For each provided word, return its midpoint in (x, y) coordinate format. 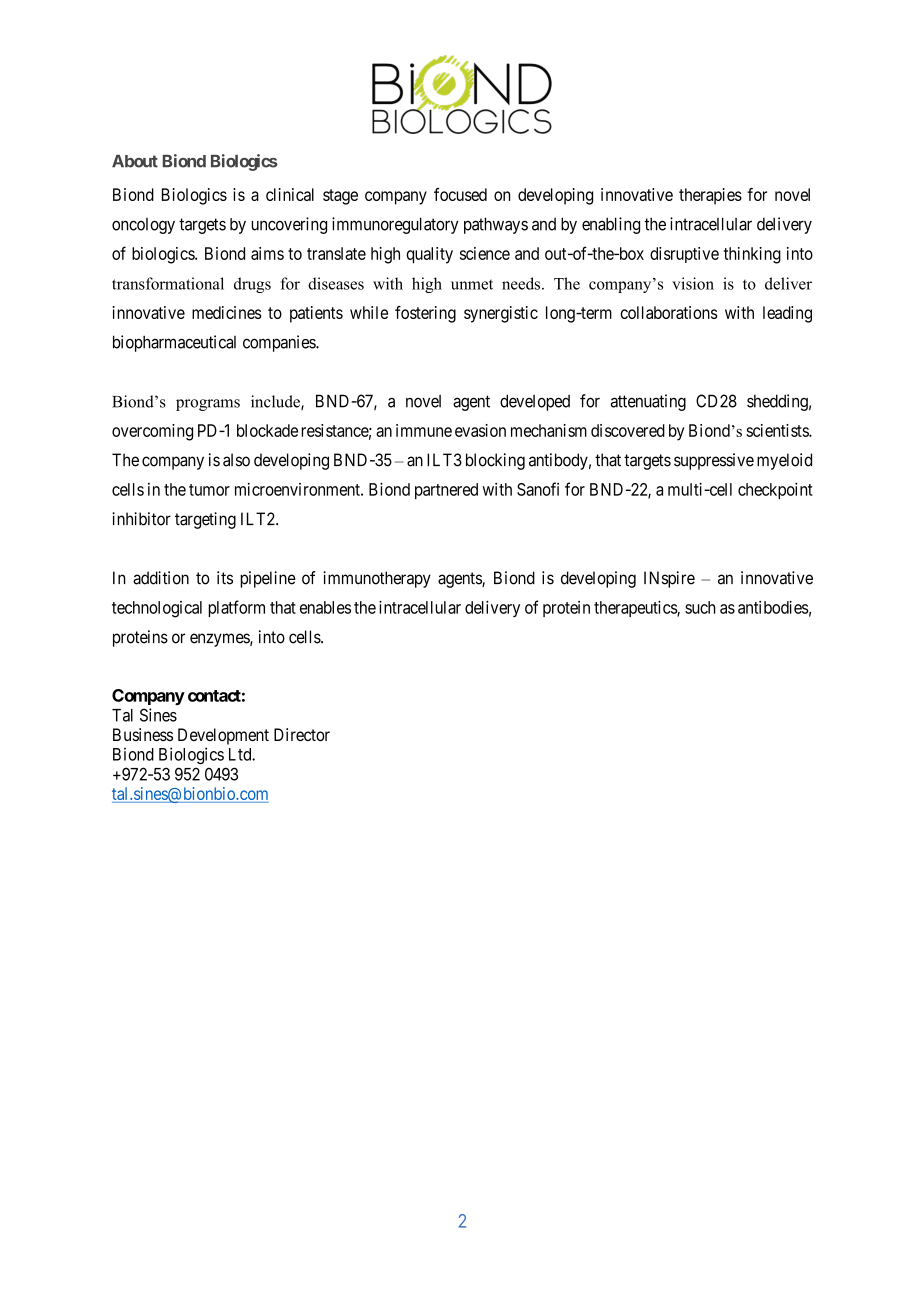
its (225, 578)
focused (460, 194)
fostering (425, 314)
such (700, 607)
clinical (290, 194)
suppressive (714, 461)
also (236, 460)
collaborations (669, 312)
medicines (227, 312)
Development (223, 736)
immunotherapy (377, 579)
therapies (710, 196)
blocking (495, 461)
